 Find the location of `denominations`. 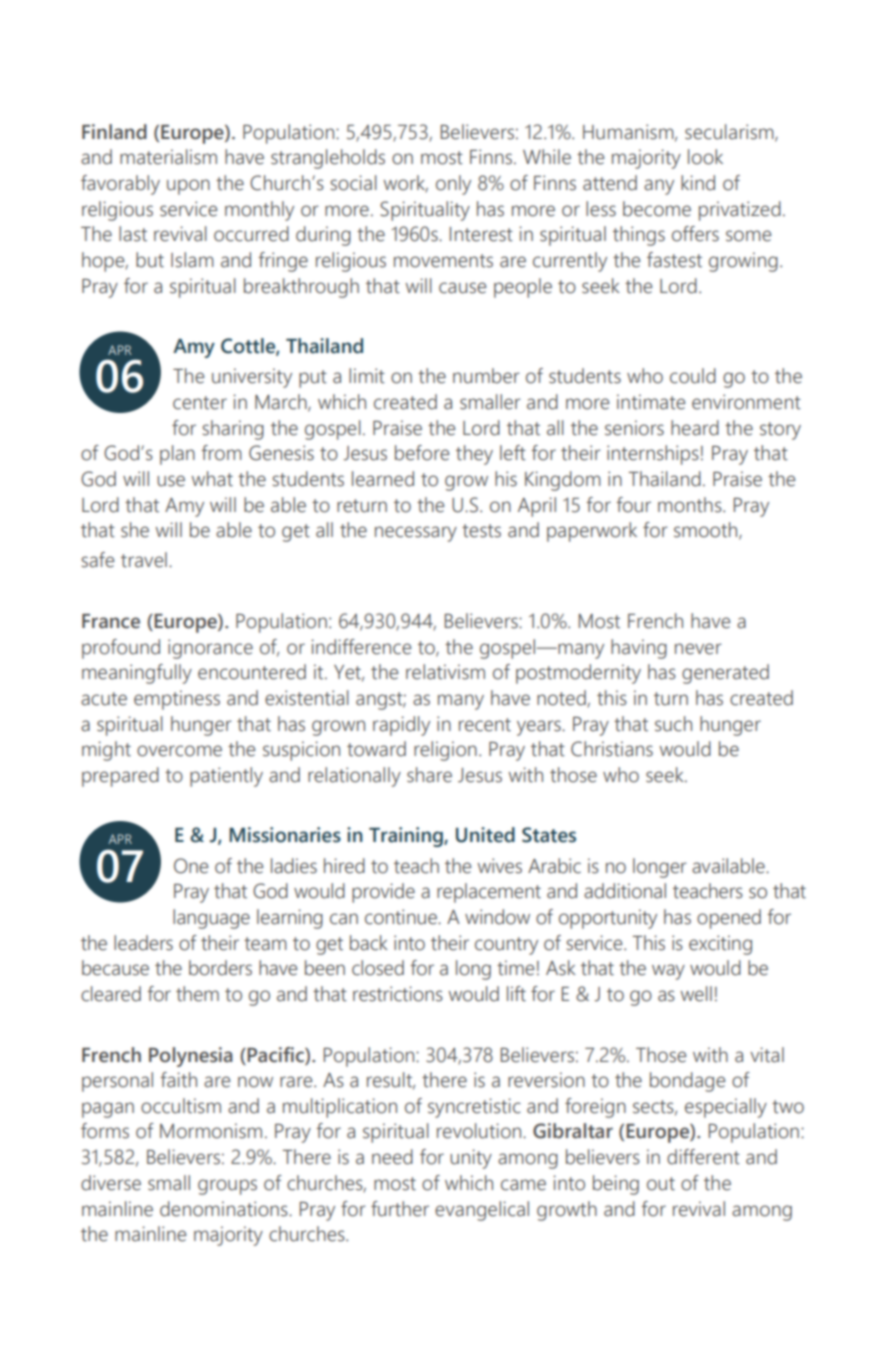

denominations is located at coordinates (225, 1209).
